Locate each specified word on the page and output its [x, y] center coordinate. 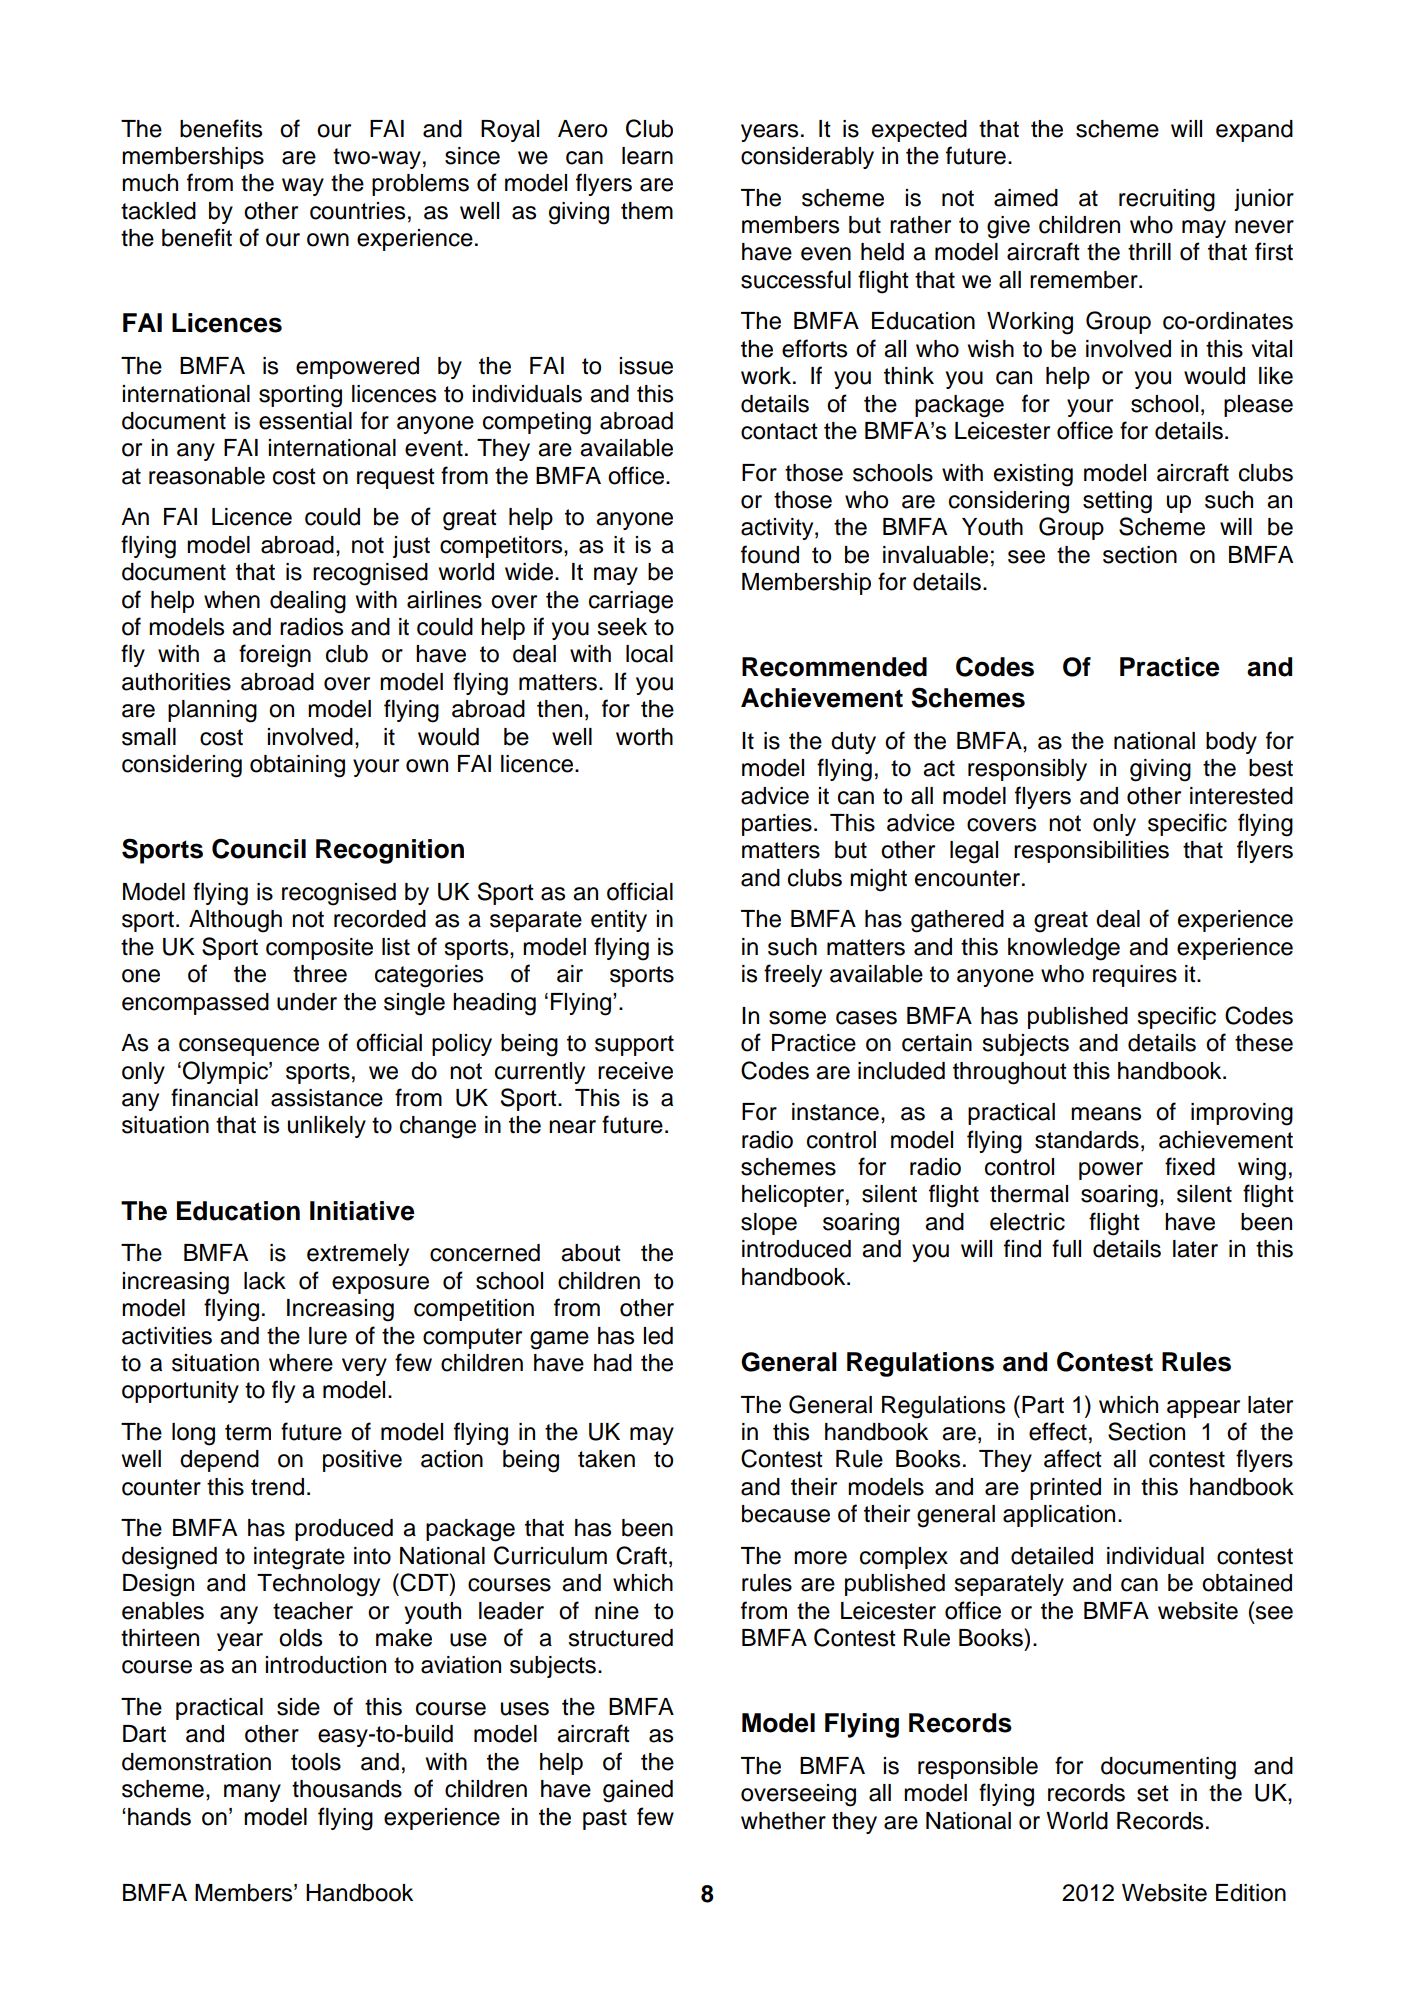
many [252, 1793]
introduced [796, 1249]
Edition [1251, 1893]
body [1231, 743]
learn [647, 156]
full [1066, 1248]
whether [783, 1821]
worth [644, 737]
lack [265, 1281]
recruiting [1167, 200]
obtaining [297, 766]
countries [357, 211]
